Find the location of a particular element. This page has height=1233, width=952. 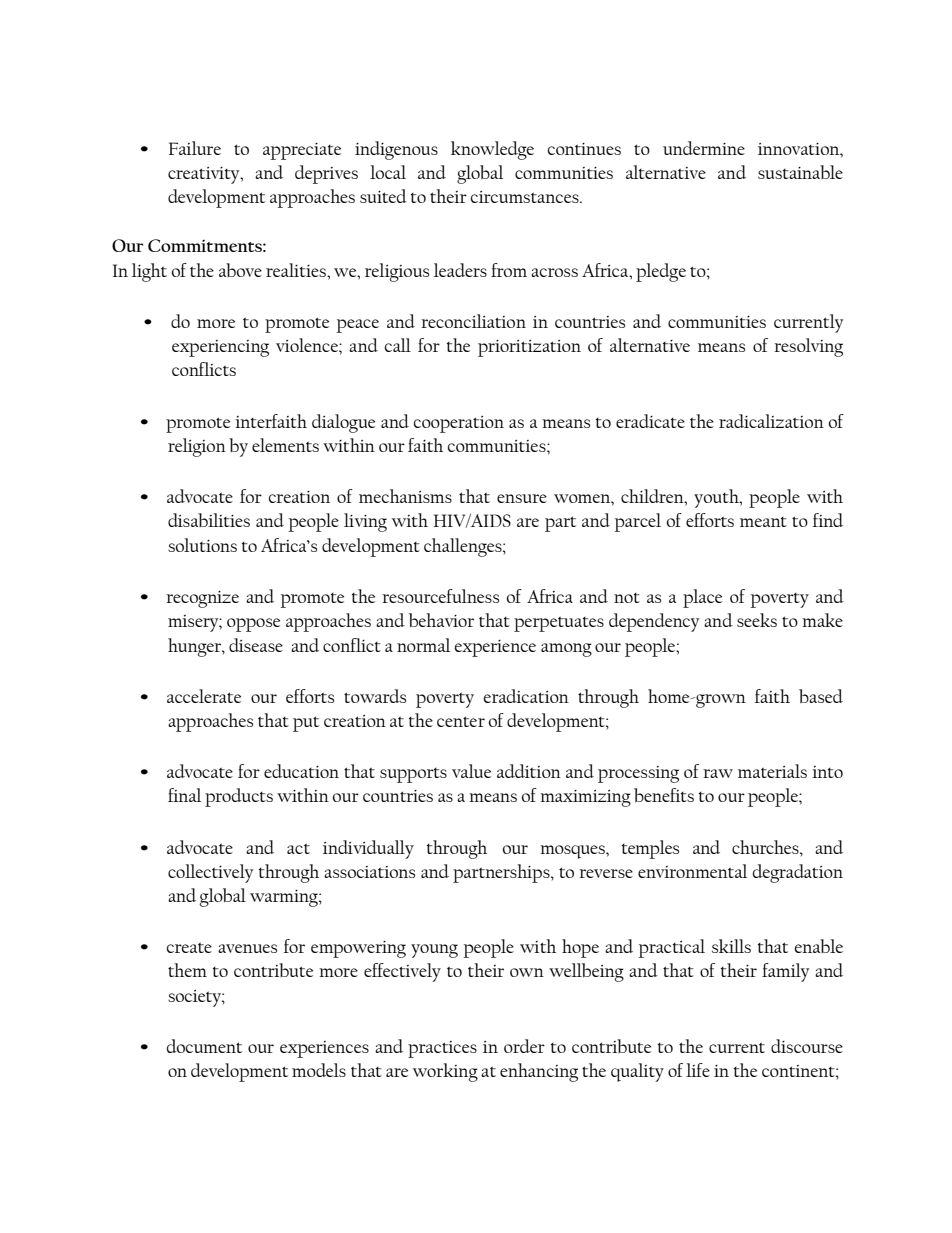

behavior is located at coordinates (441, 620).
